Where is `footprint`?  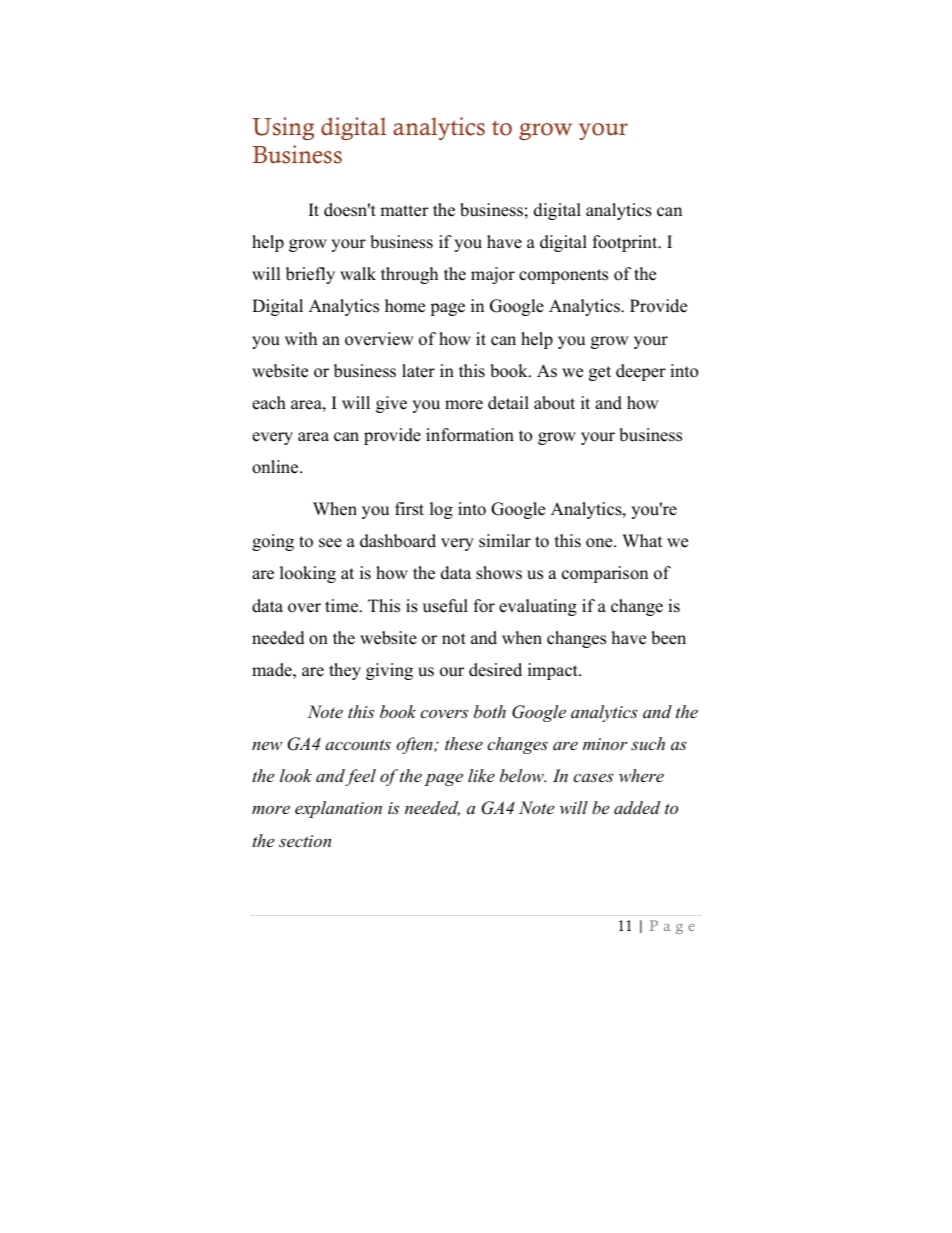 footprint is located at coordinates (626, 243).
